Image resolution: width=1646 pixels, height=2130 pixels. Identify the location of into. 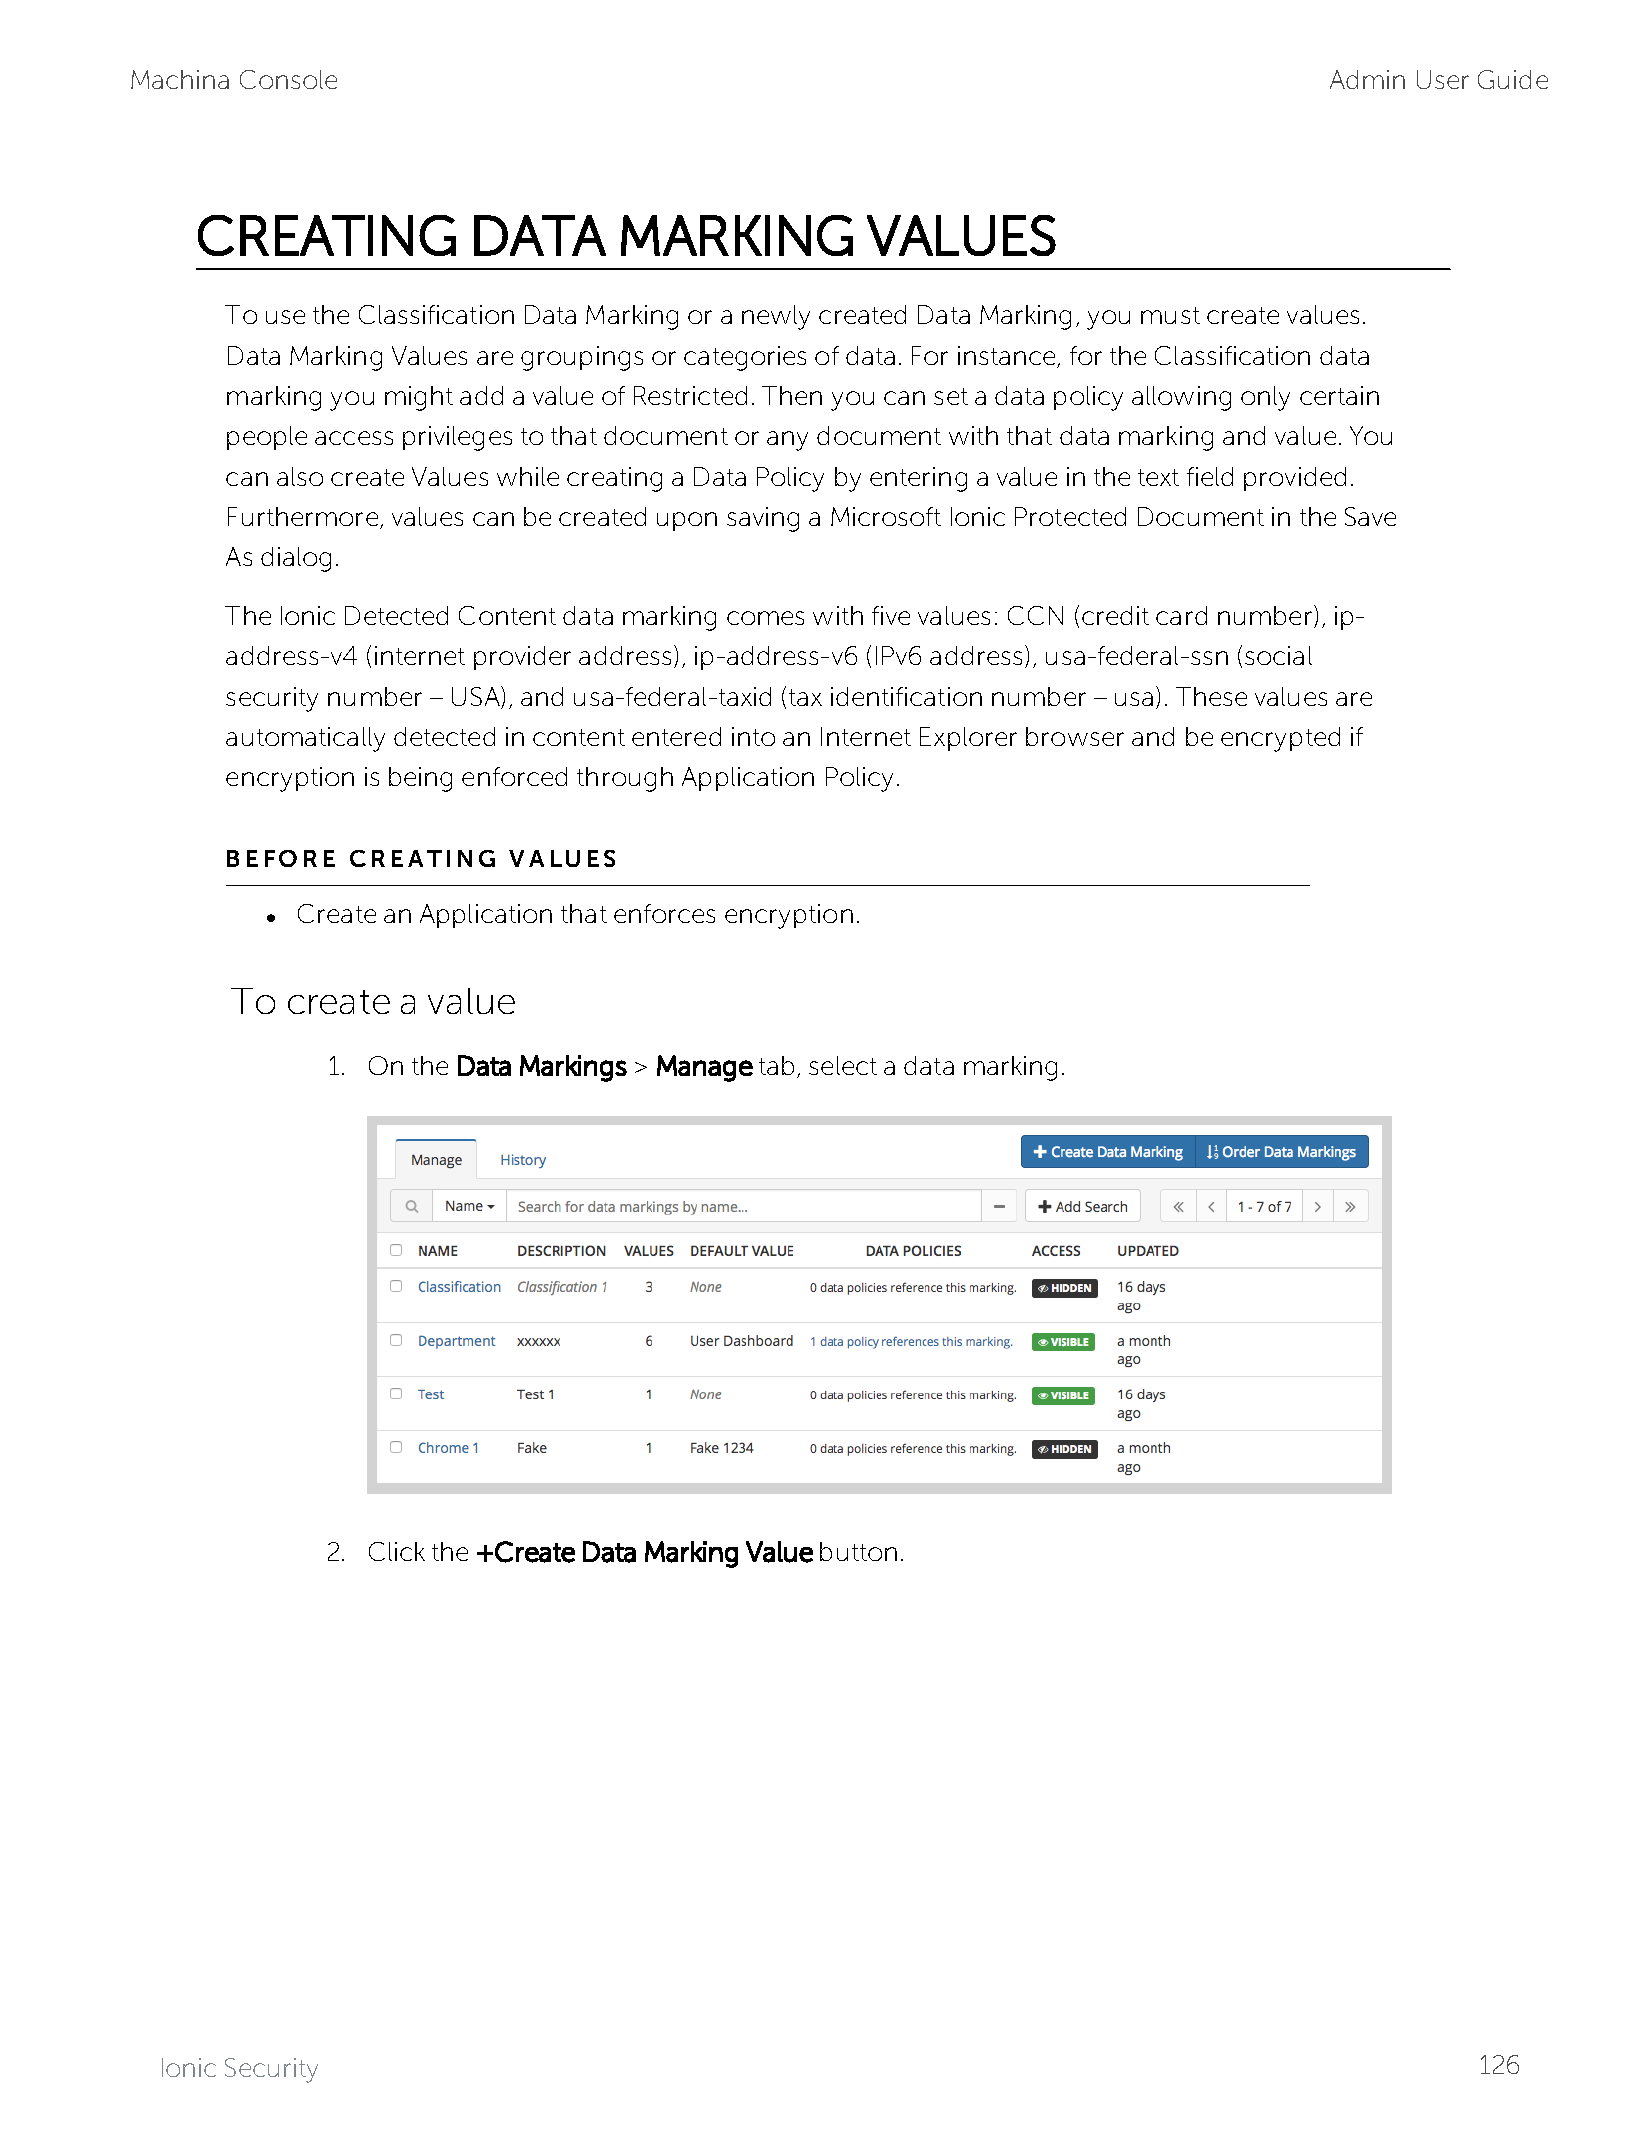
(753, 736).
